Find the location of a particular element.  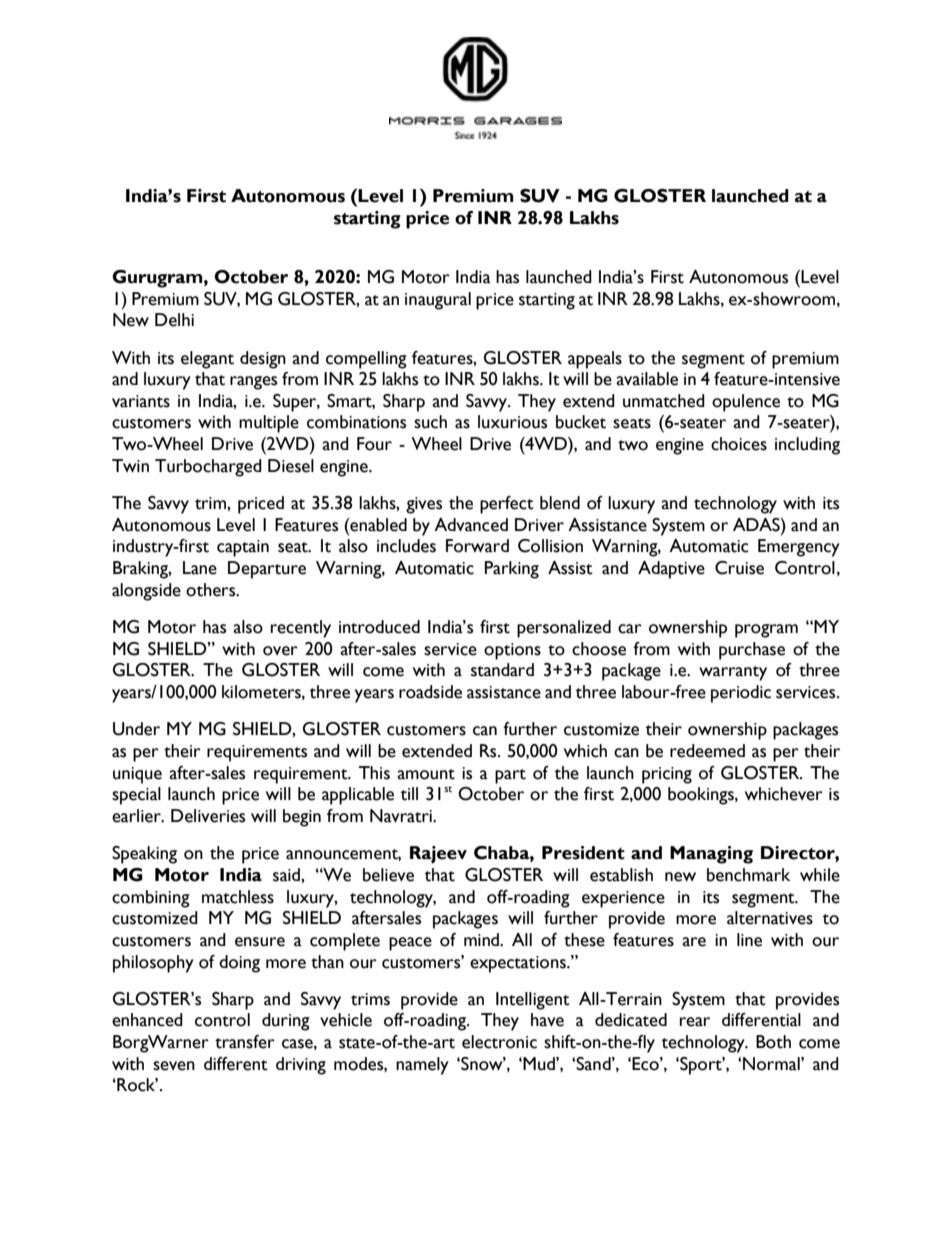

Both is located at coordinates (773, 1042).
